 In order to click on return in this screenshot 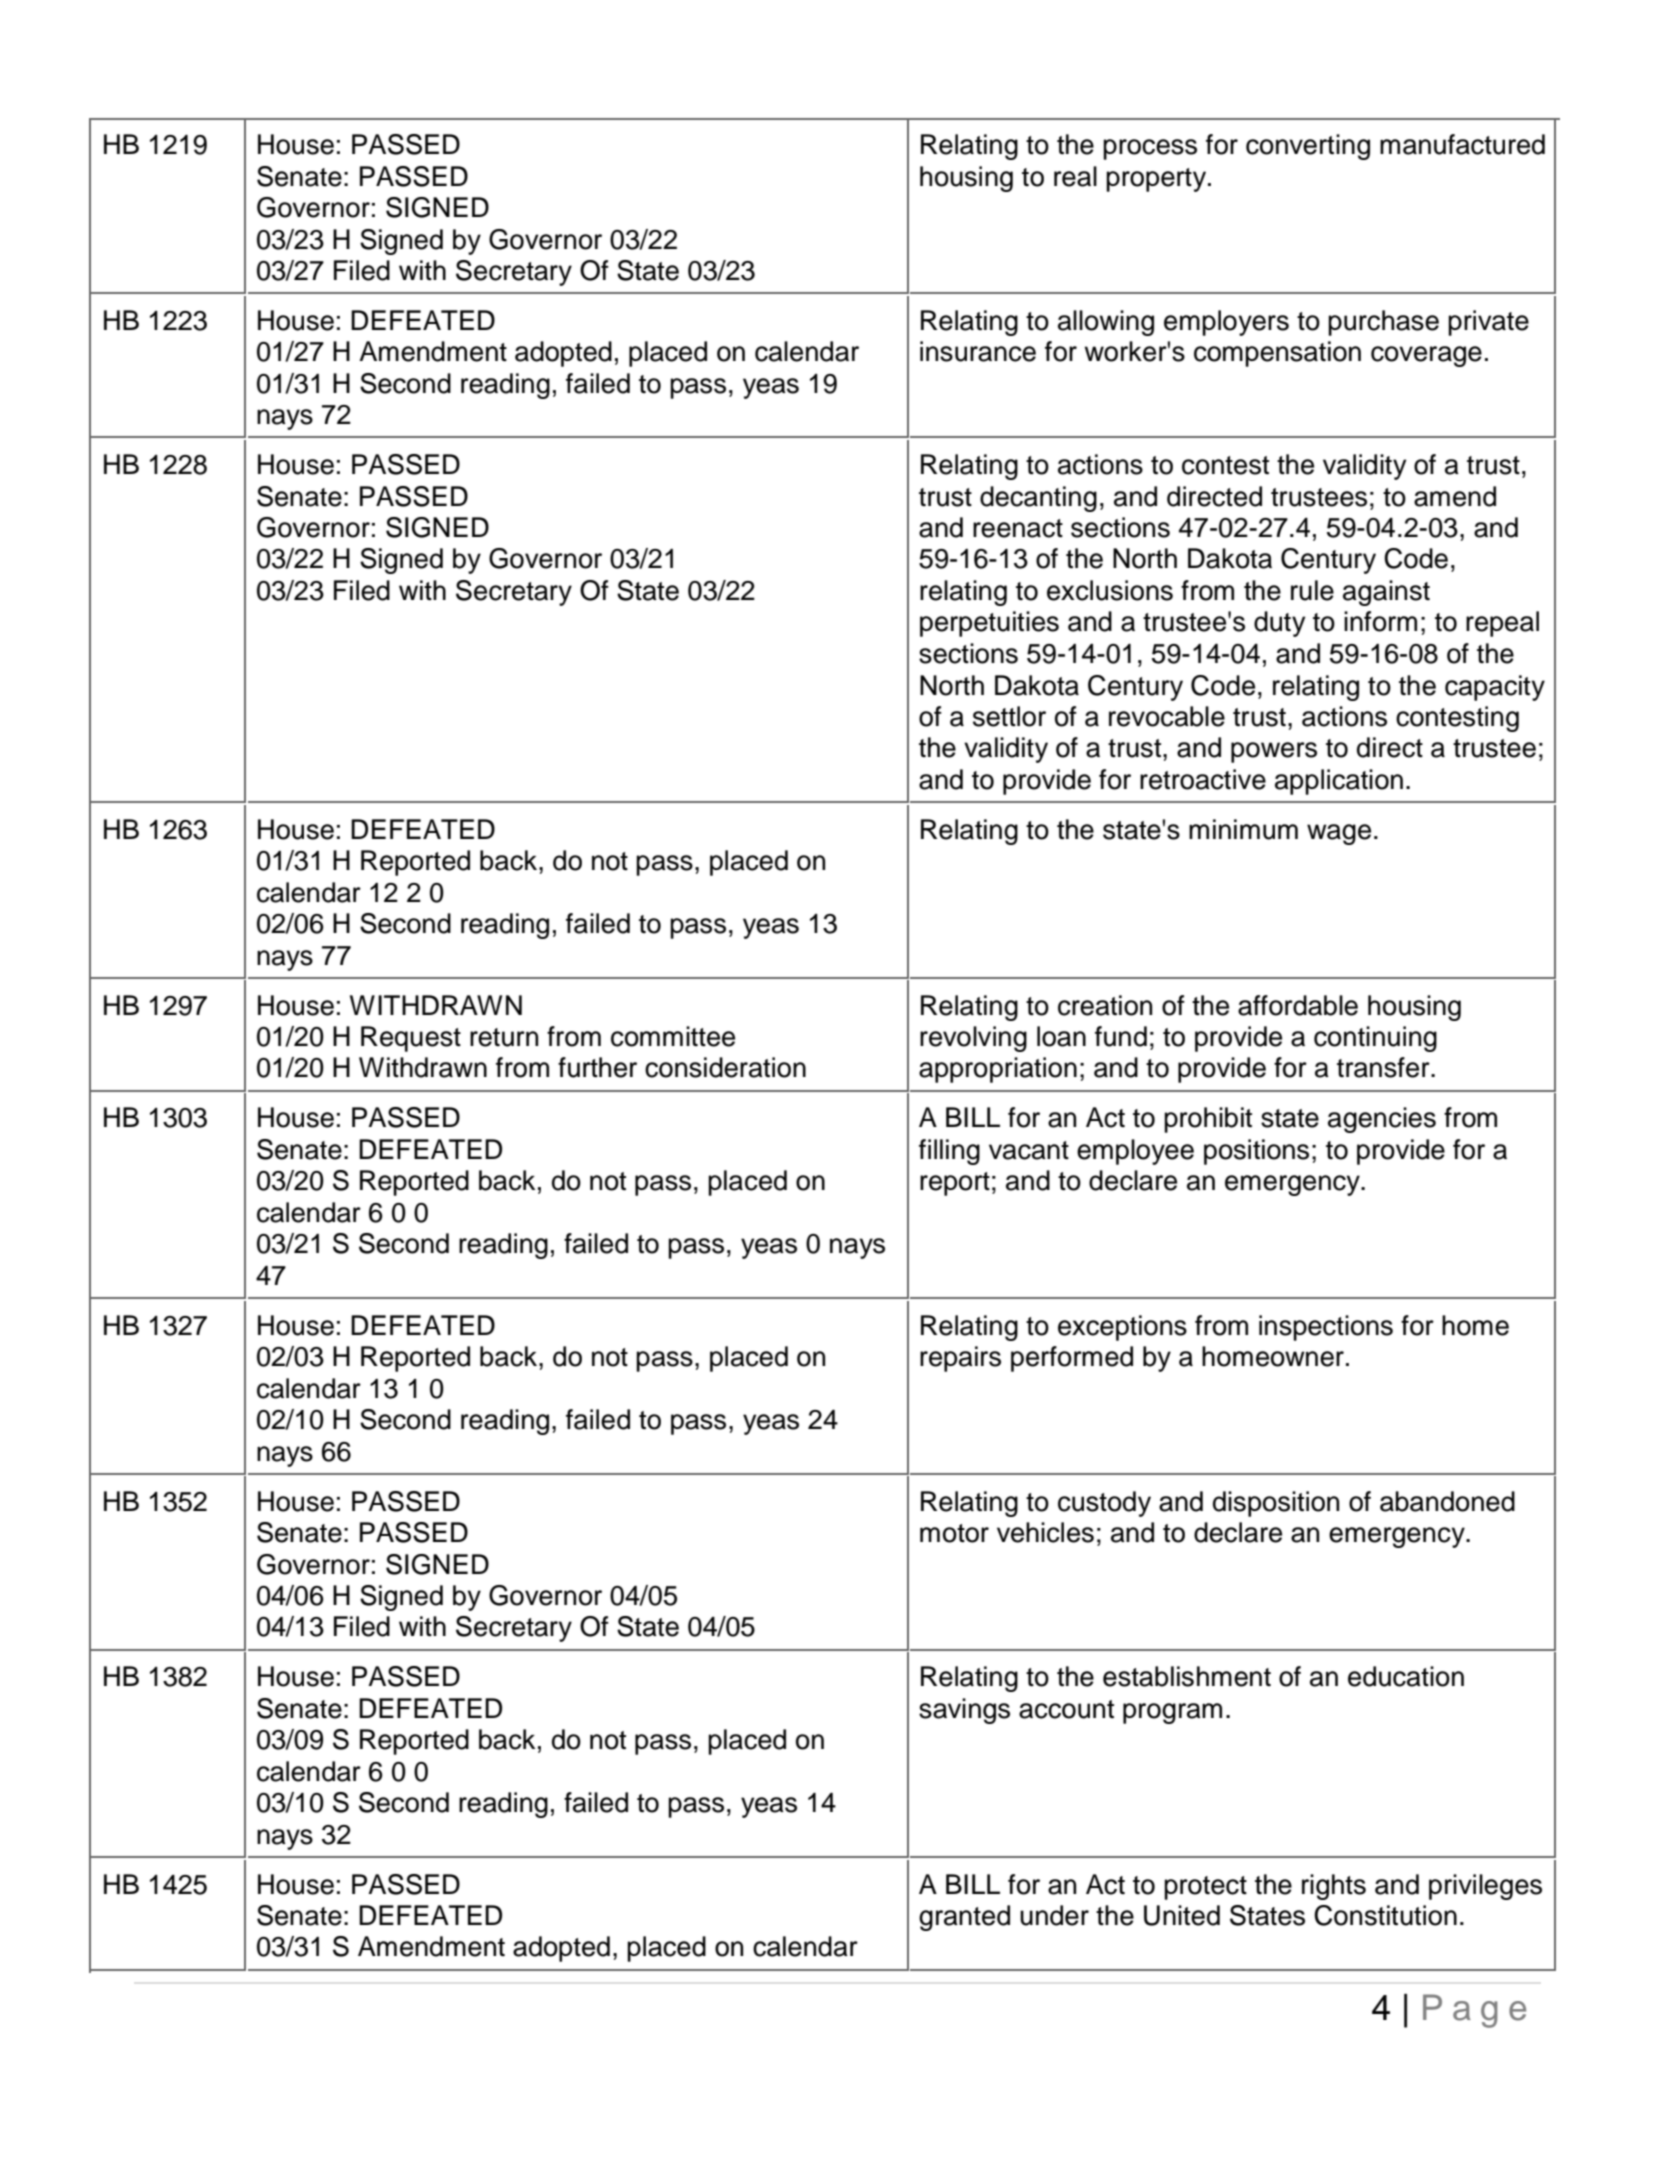, I will do `click(504, 1037)`.
